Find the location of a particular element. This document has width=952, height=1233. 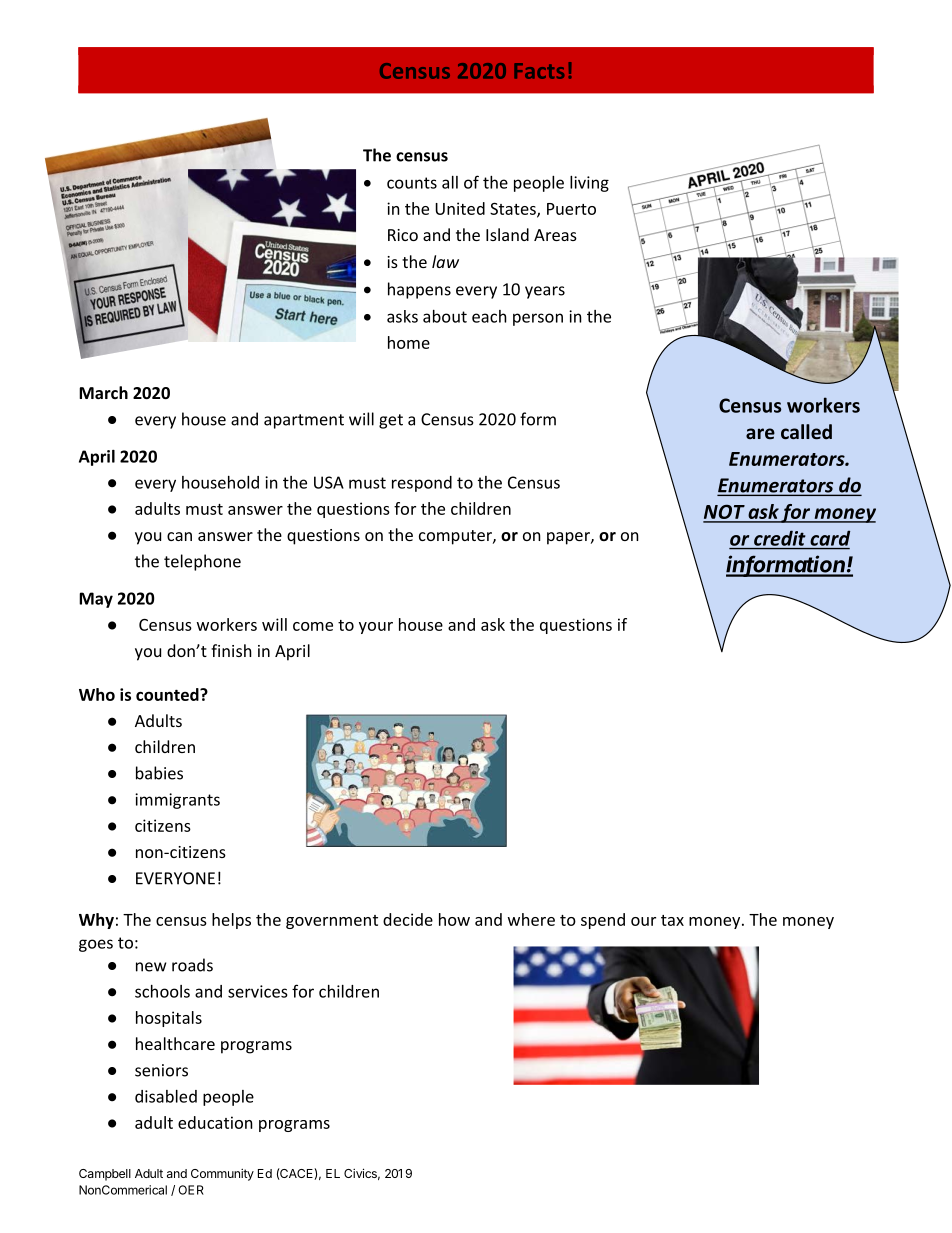

can is located at coordinates (179, 536).
